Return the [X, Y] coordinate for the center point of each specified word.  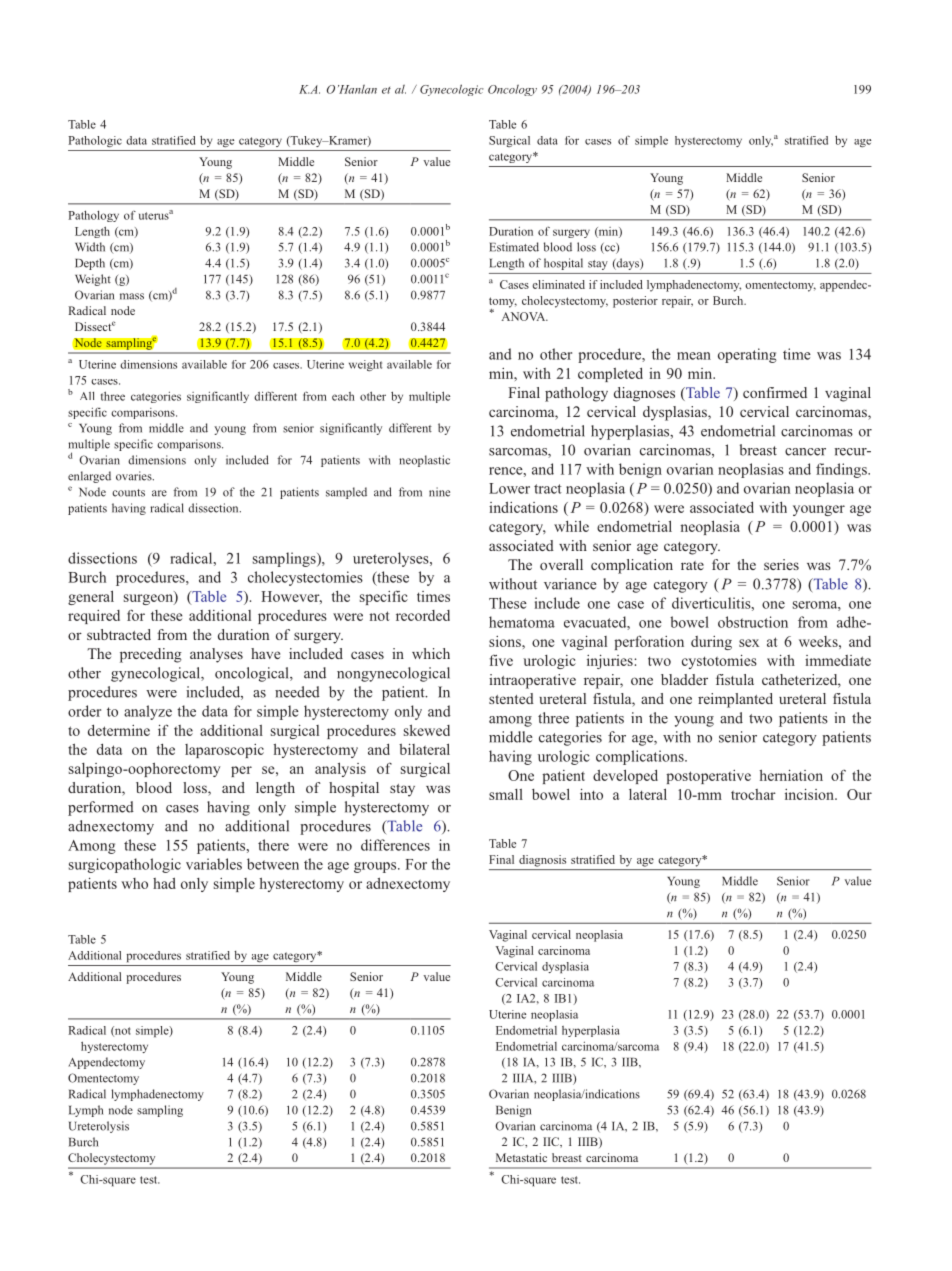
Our [859, 794]
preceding [151, 655]
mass [132, 296]
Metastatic [521, 1157]
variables [214, 864]
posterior [635, 302]
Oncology [512, 90]
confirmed [775, 392]
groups [376, 867]
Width [90, 247]
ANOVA [524, 316]
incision [810, 794]
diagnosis [542, 861]
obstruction [753, 622]
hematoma [522, 622]
